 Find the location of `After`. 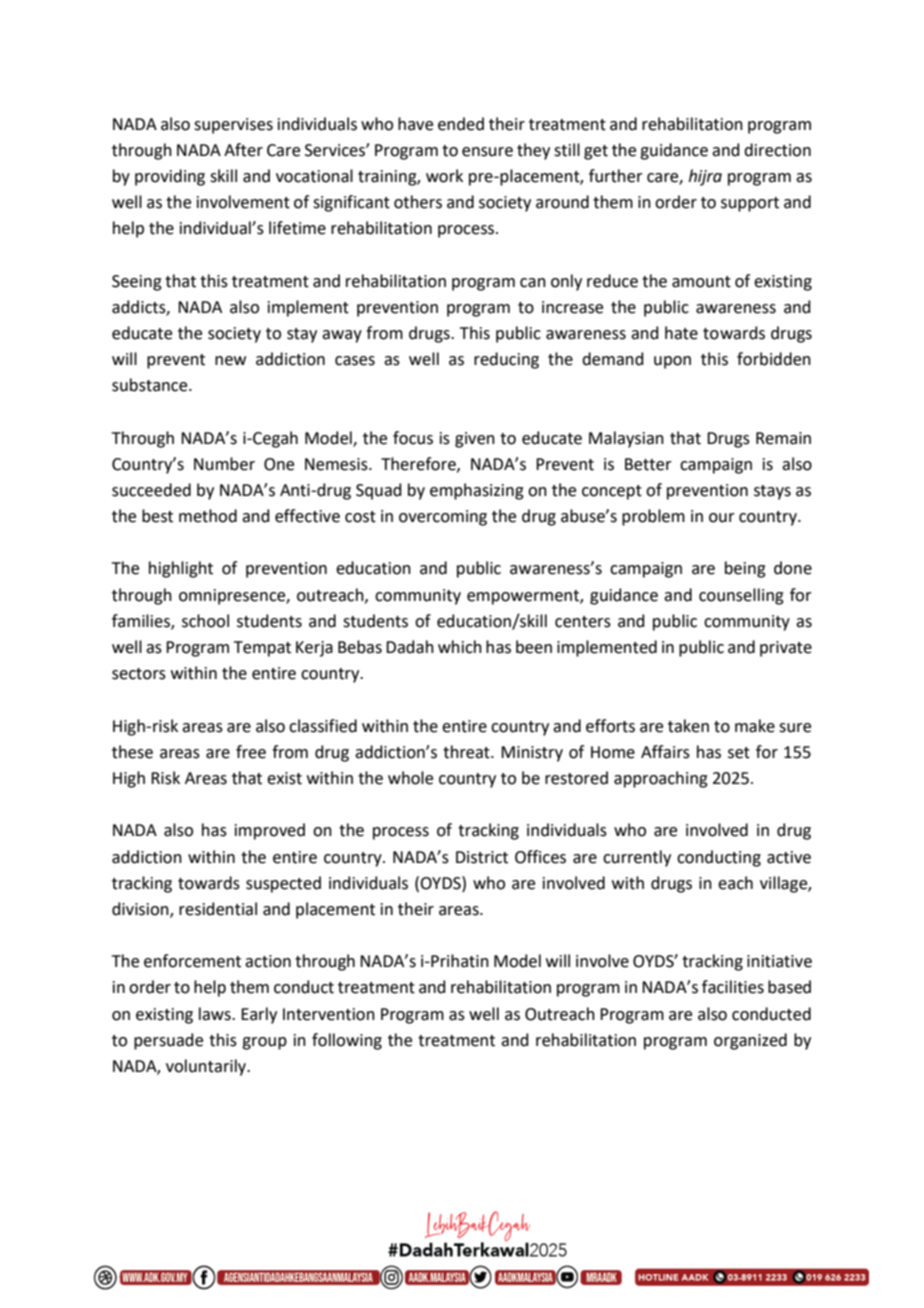

After is located at coordinates (243, 150).
